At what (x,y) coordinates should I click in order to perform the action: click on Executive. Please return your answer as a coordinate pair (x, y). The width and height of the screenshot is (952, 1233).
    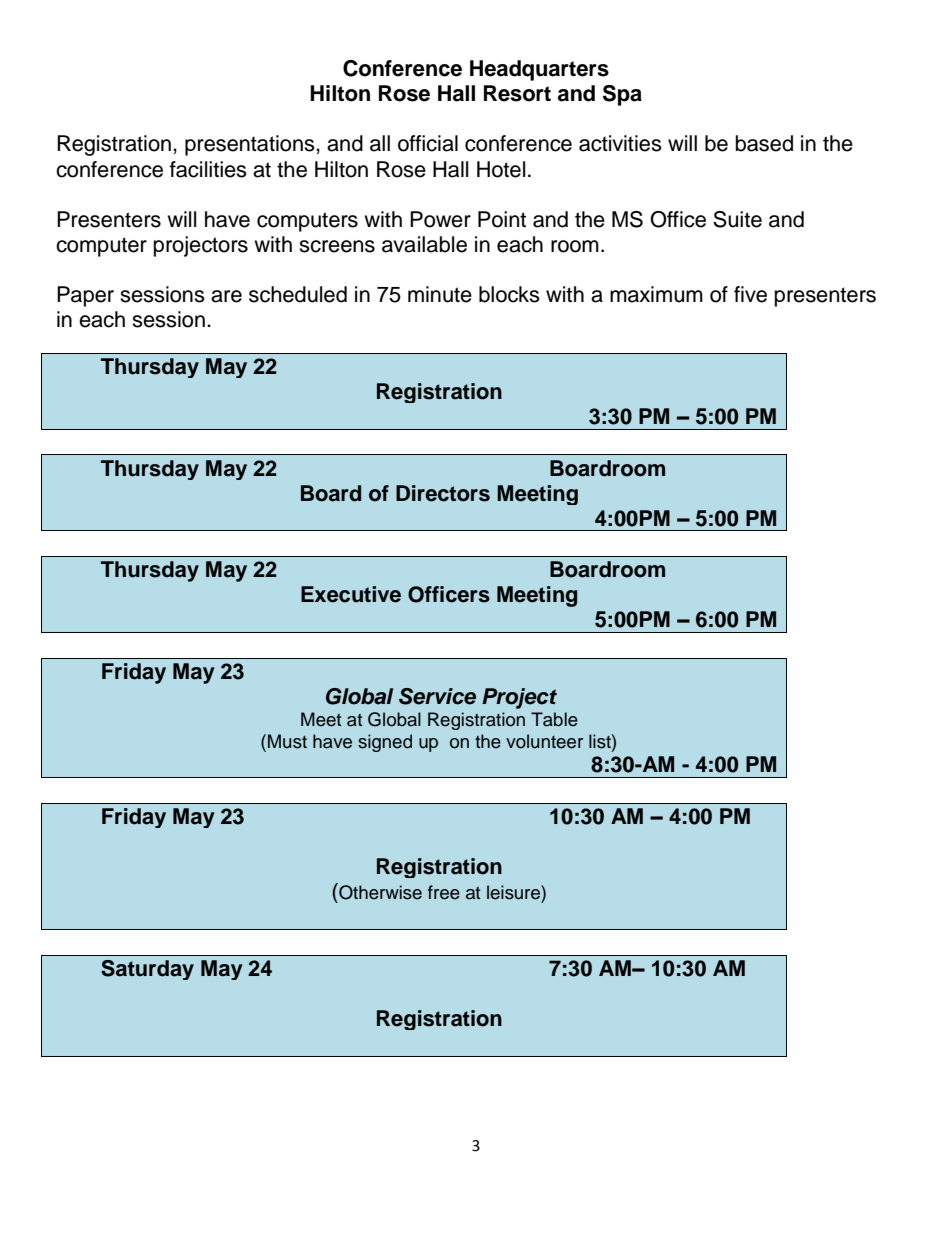
    Looking at the image, I should click on (351, 594).
